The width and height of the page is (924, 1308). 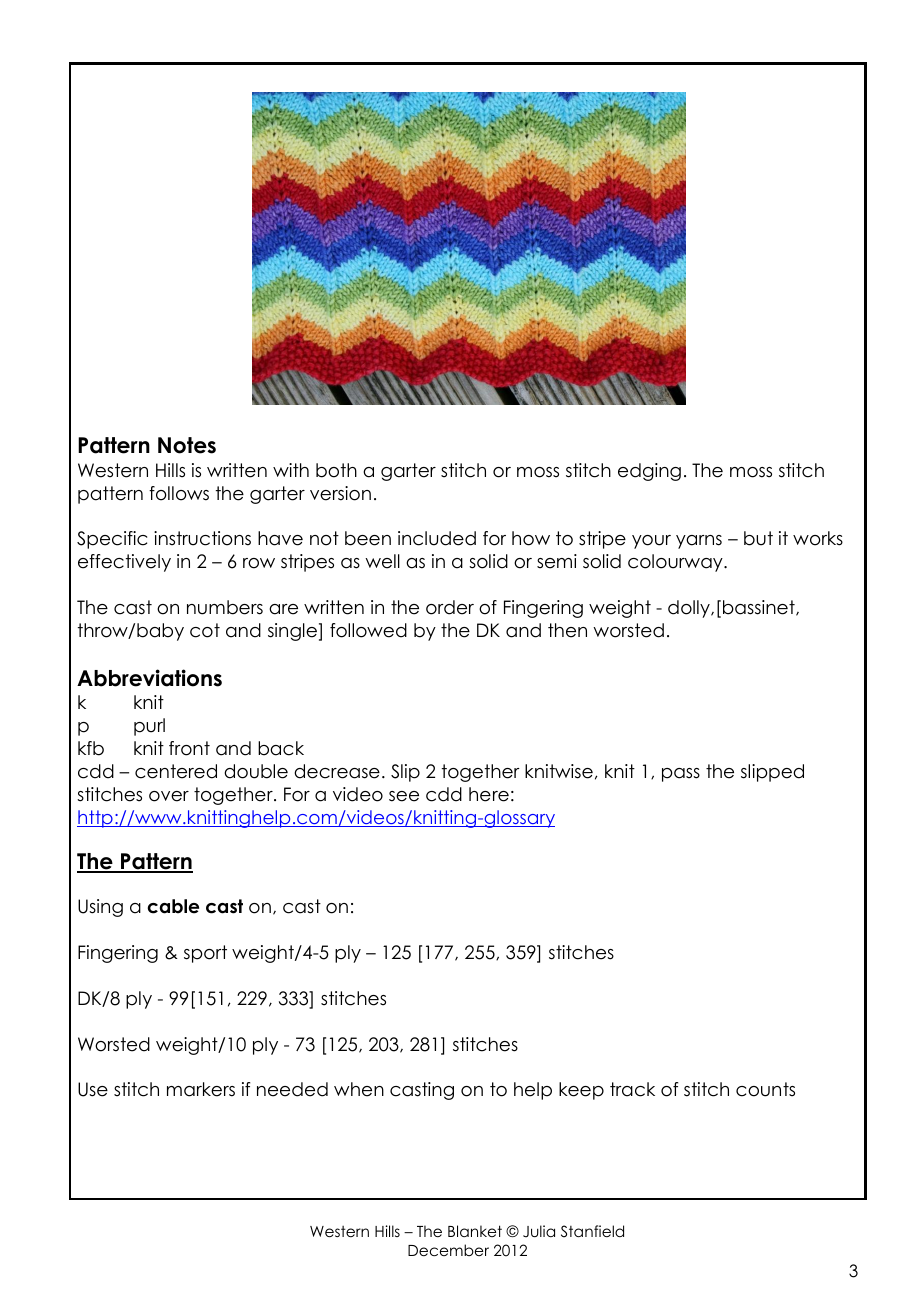 What do you see at coordinates (592, 1231) in the page?
I see `Stanfield` at bounding box center [592, 1231].
